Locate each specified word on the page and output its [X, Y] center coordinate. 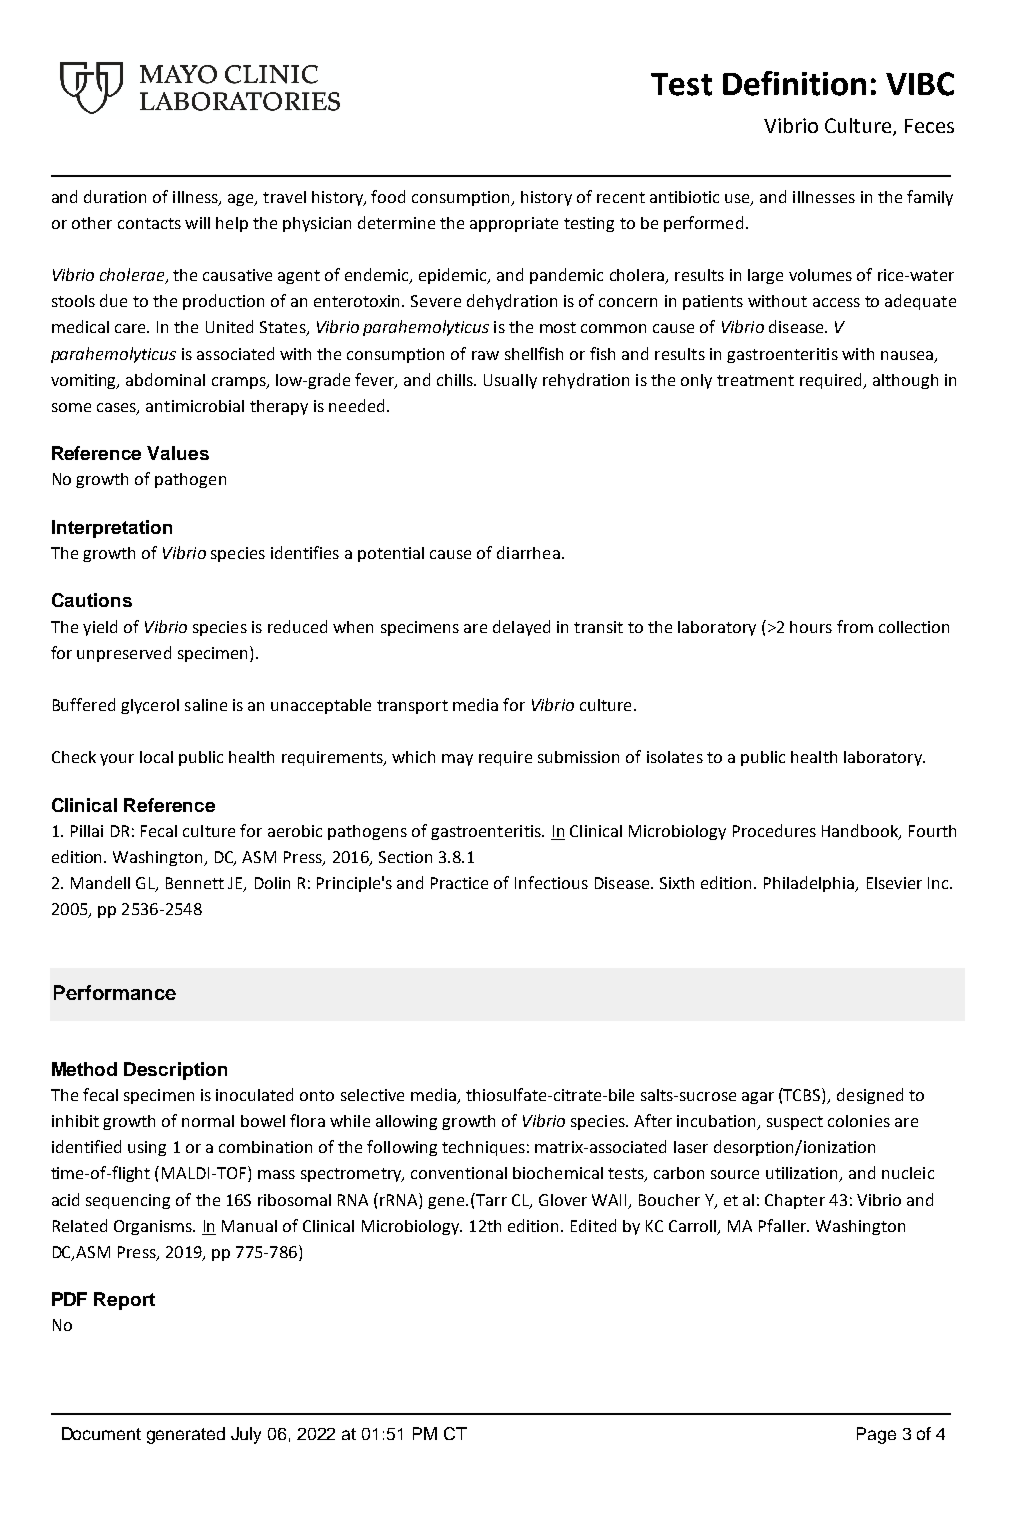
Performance [115, 992]
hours [811, 627]
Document [101, 1433]
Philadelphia [810, 884]
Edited [593, 1225]
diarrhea [528, 552]
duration [115, 196]
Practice [459, 883]
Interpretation [112, 529]
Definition [794, 83]
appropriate [514, 224]
